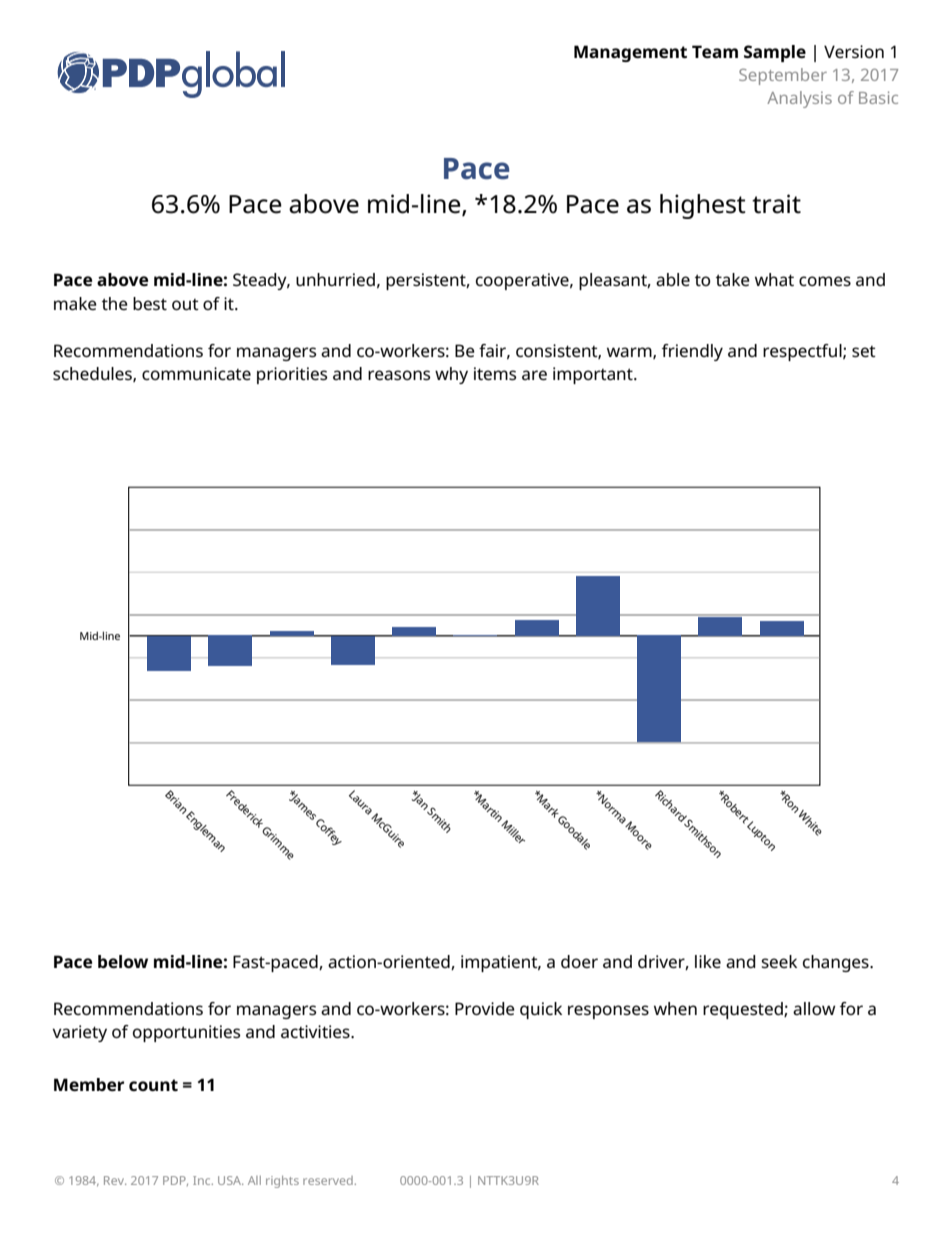 The image size is (952, 1233). I want to click on doer, so click(579, 961).
